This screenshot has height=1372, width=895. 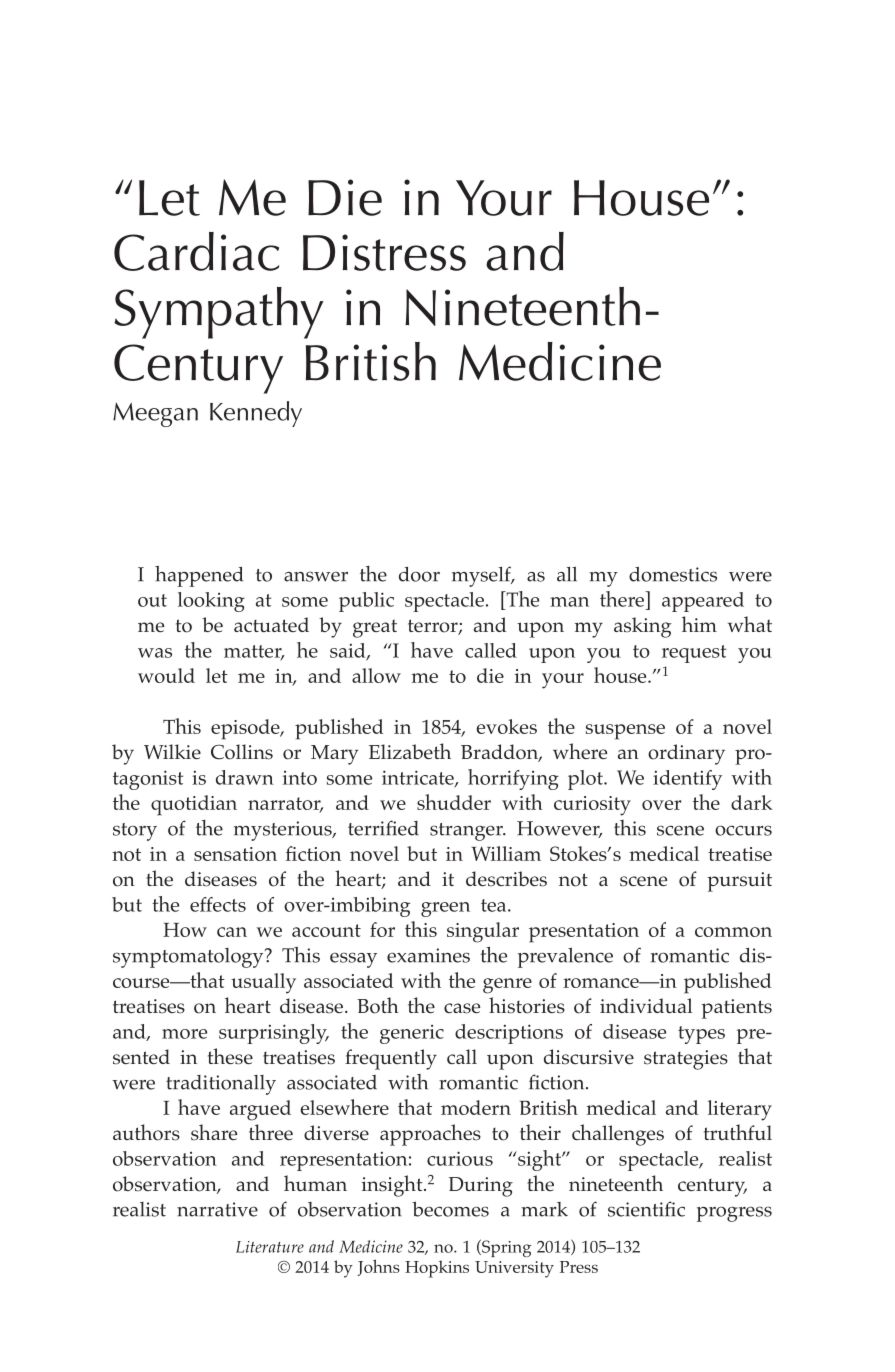 What do you see at coordinates (673, 574) in the screenshot?
I see `domestics` at bounding box center [673, 574].
